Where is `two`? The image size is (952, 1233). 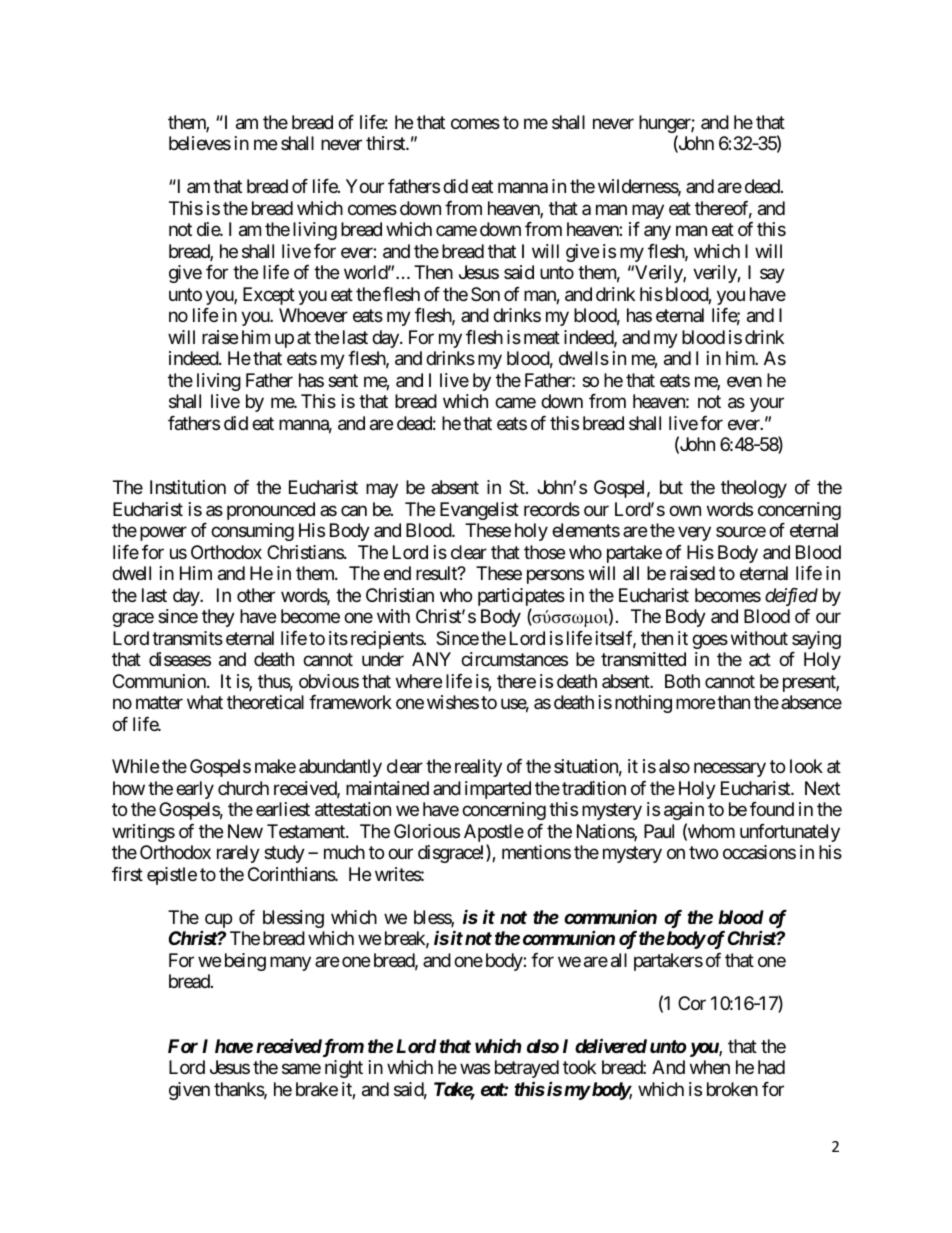
two is located at coordinates (703, 853).
